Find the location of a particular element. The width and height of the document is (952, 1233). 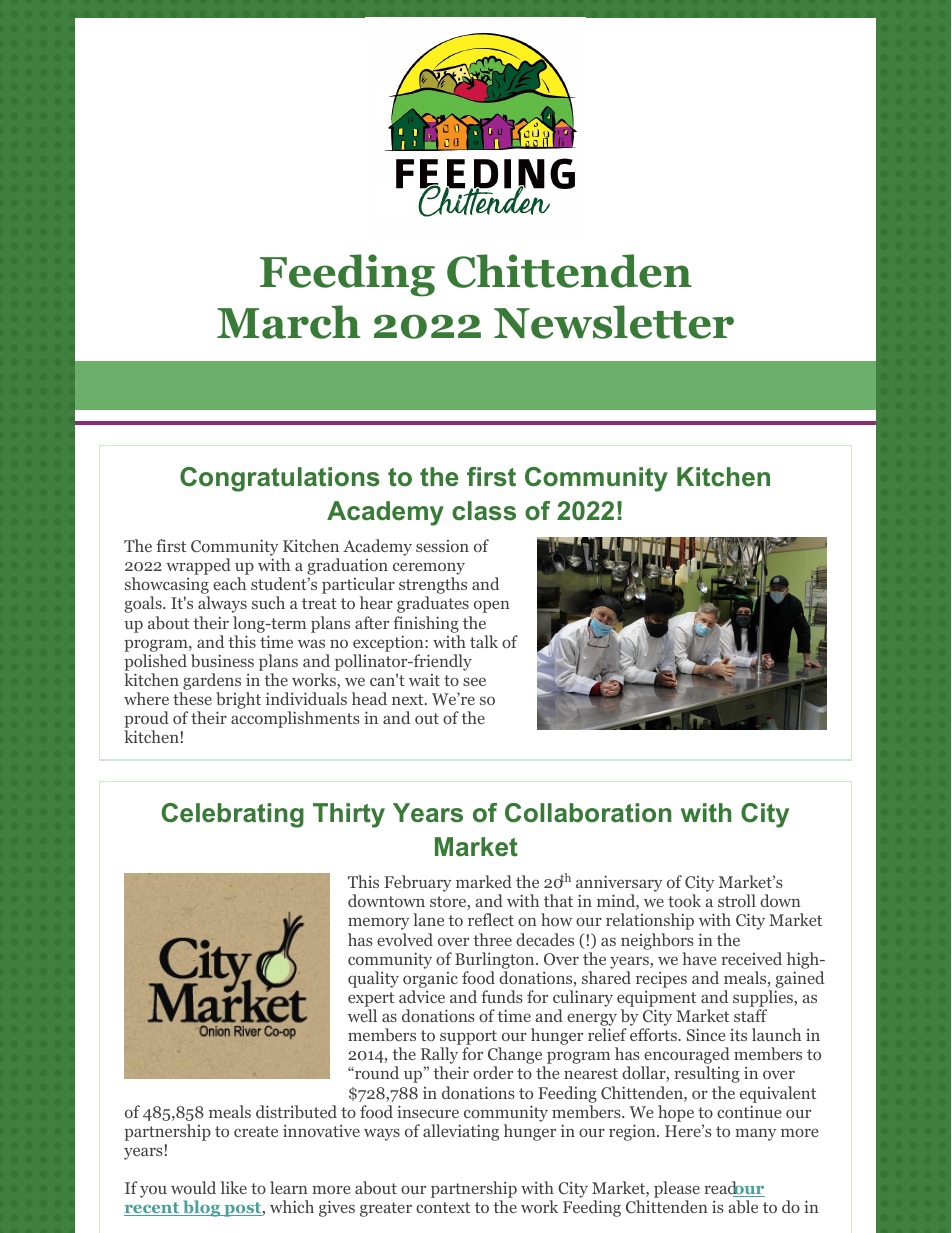

context is located at coordinates (443, 1207).
